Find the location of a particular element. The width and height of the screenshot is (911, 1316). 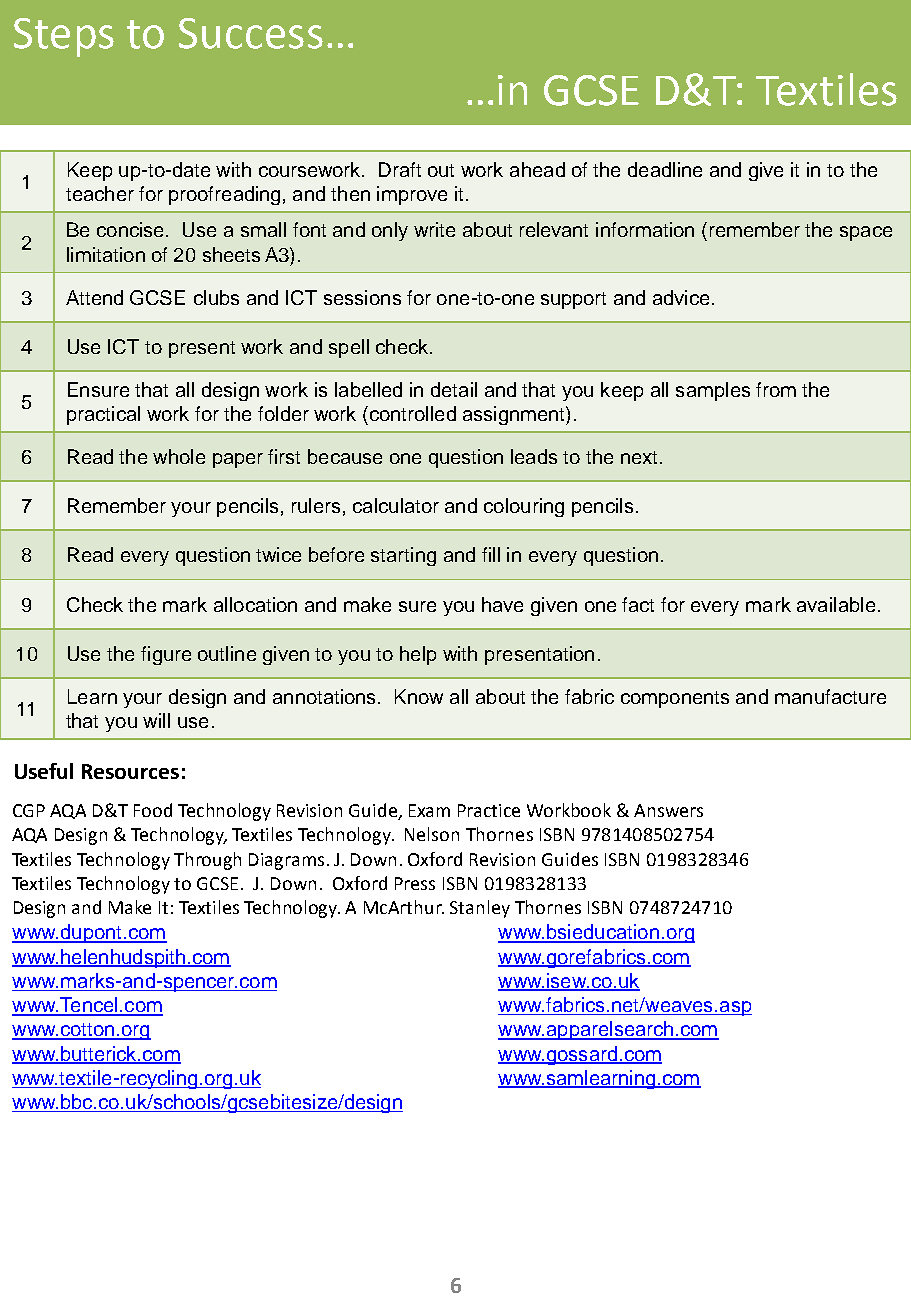

components is located at coordinates (675, 699).
